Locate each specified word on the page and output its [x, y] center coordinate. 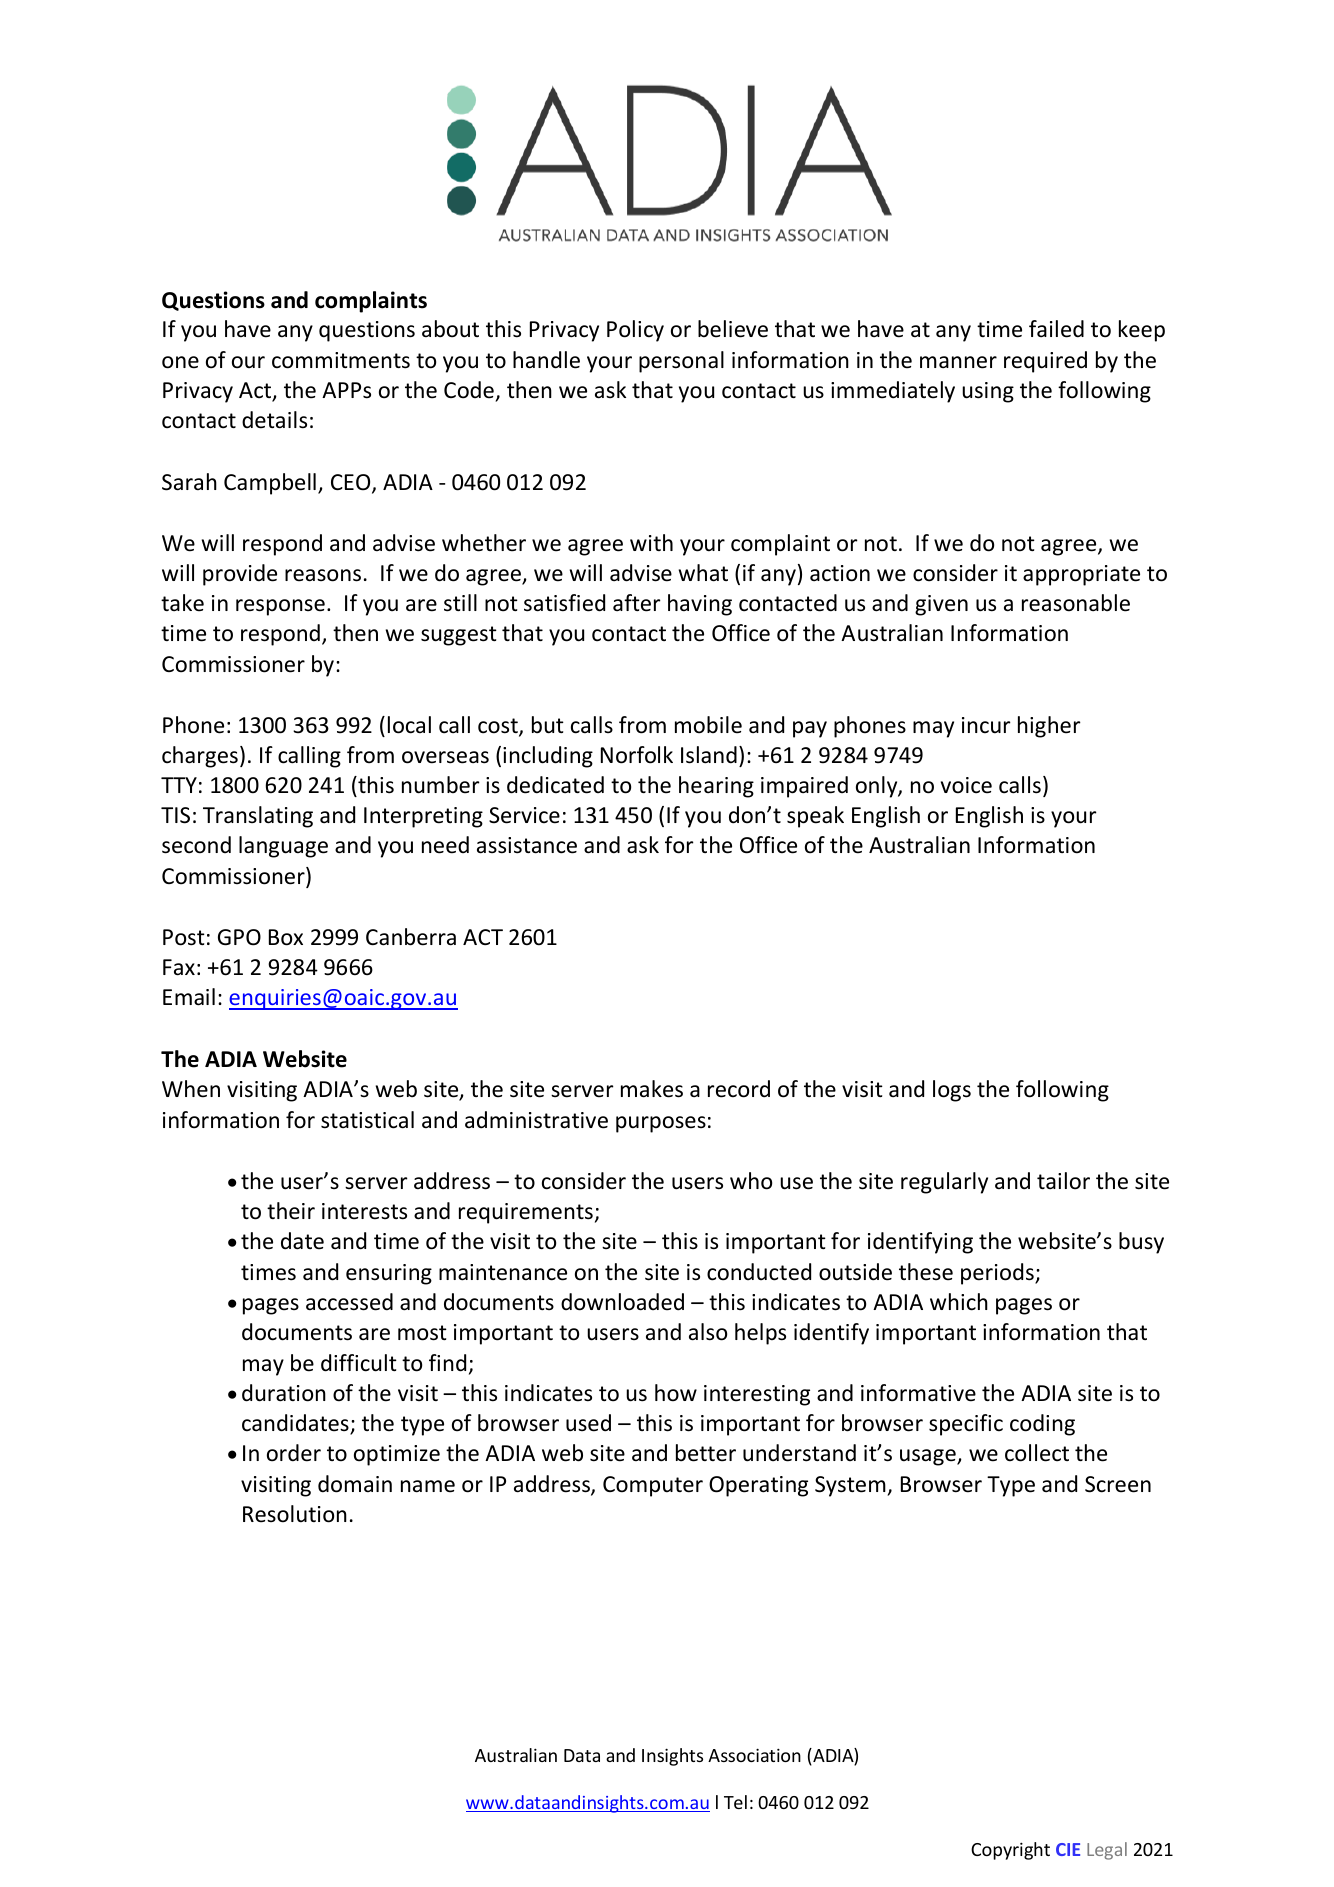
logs [952, 1091]
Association [754, 1755]
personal [681, 362]
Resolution [295, 1514]
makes [652, 1089]
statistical [367, 1120]
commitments [341, 360]
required [1045, 362]
